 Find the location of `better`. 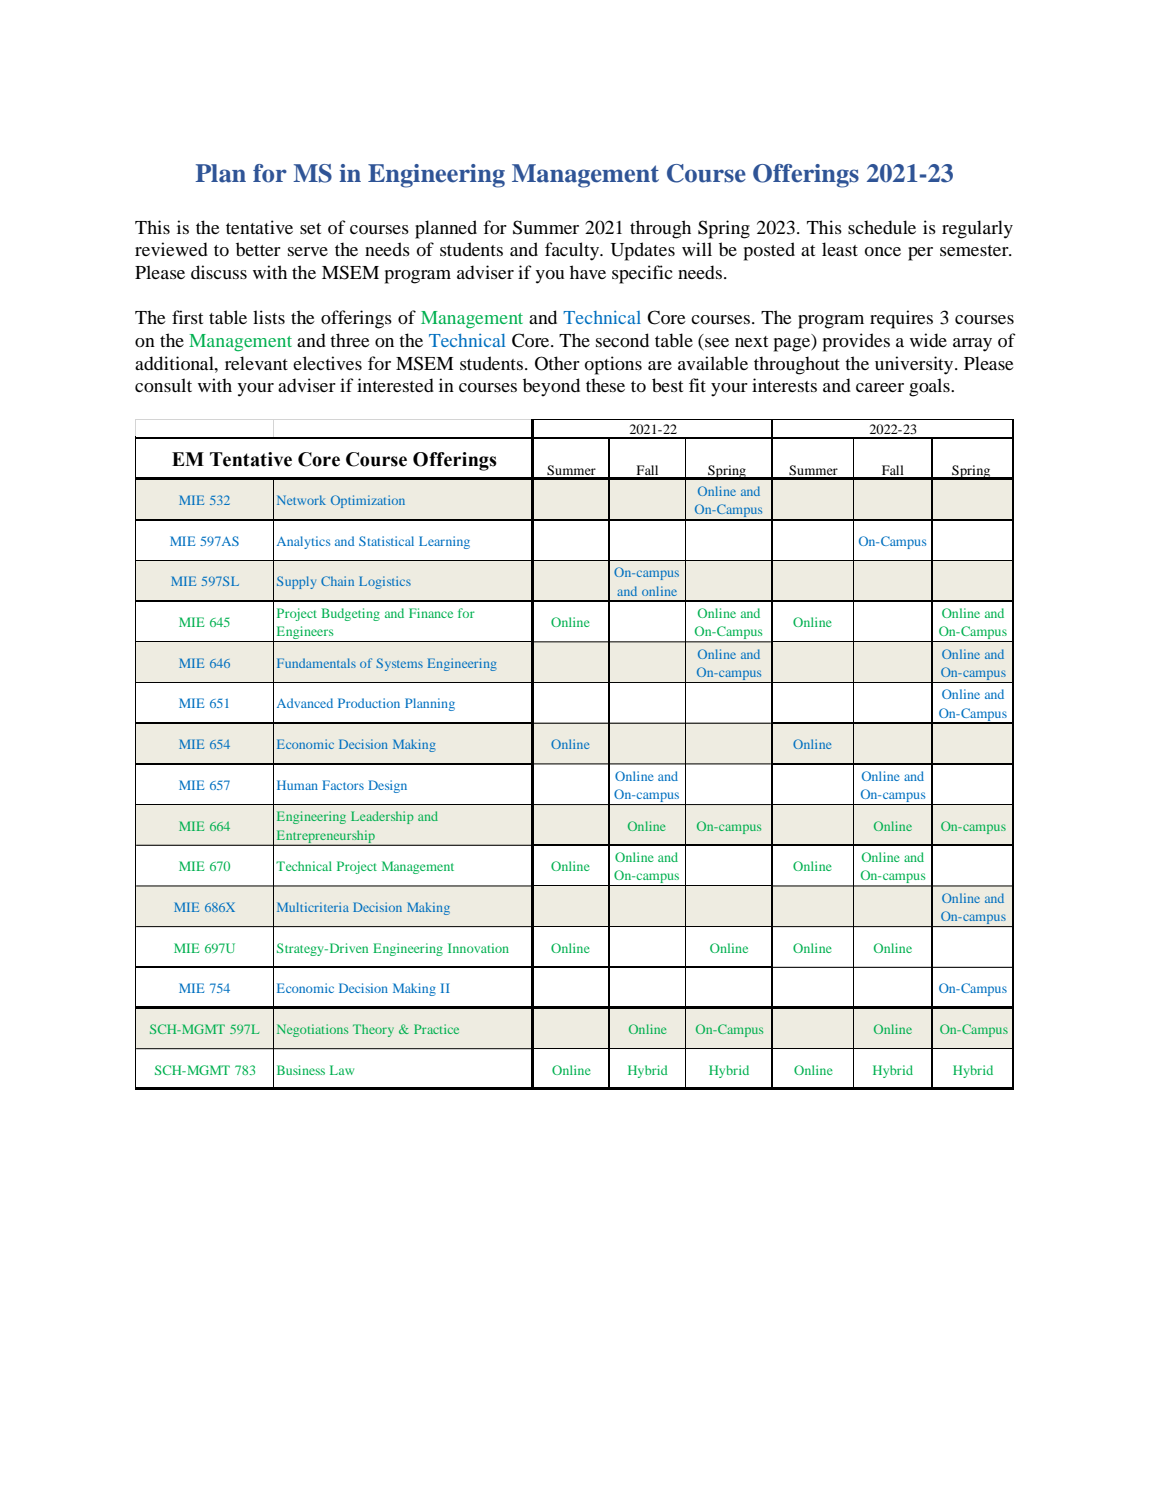

better is located at coordinates (258, 249).
